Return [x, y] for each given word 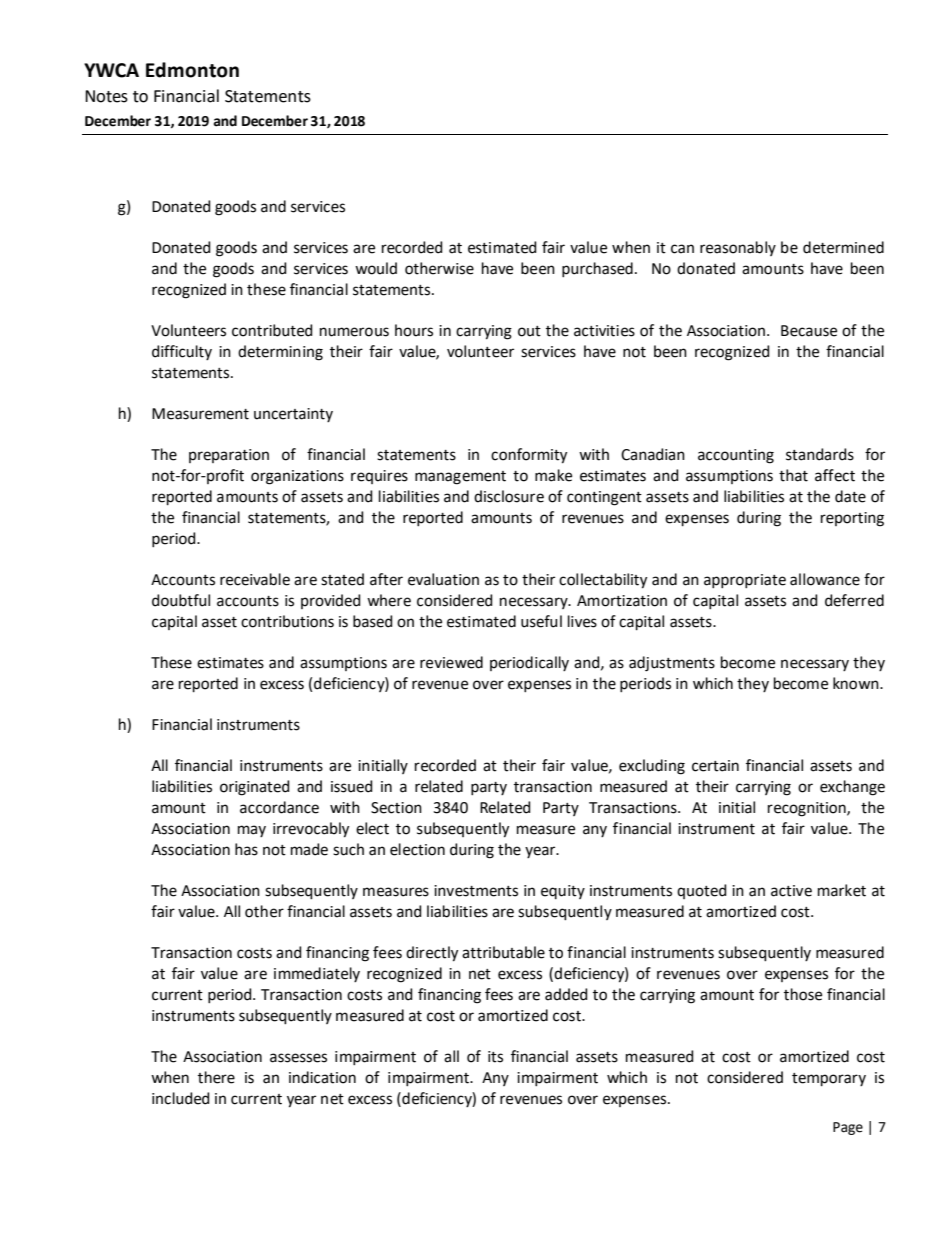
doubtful [181, 600]
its [495, 1057]
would [376, 268]
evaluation [443, 579]
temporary [829, 1079]
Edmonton [192, 70]
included [181, 1098]
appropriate [745, 581]
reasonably [738, 248]
